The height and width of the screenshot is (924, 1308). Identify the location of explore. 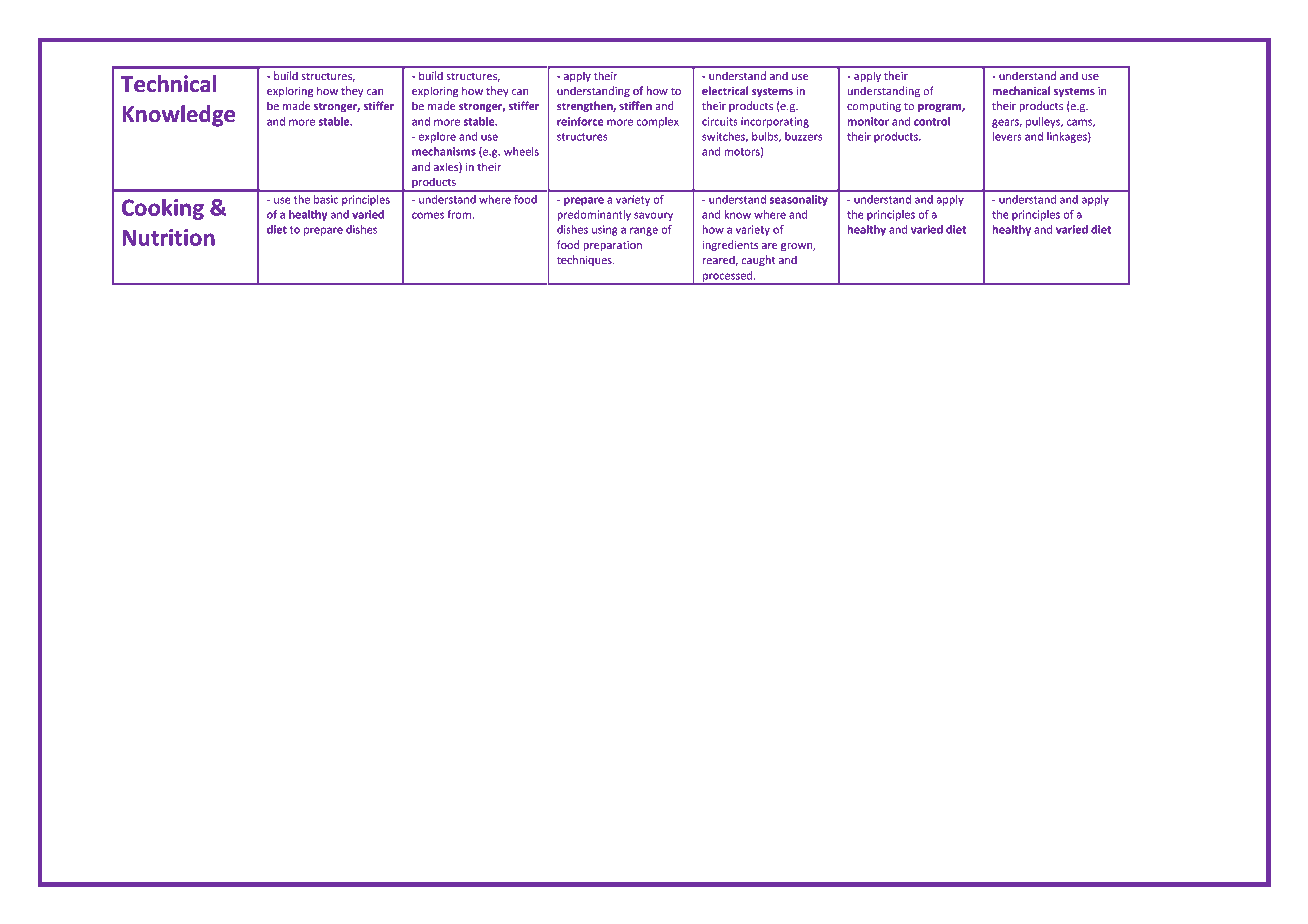
(437, 137).
